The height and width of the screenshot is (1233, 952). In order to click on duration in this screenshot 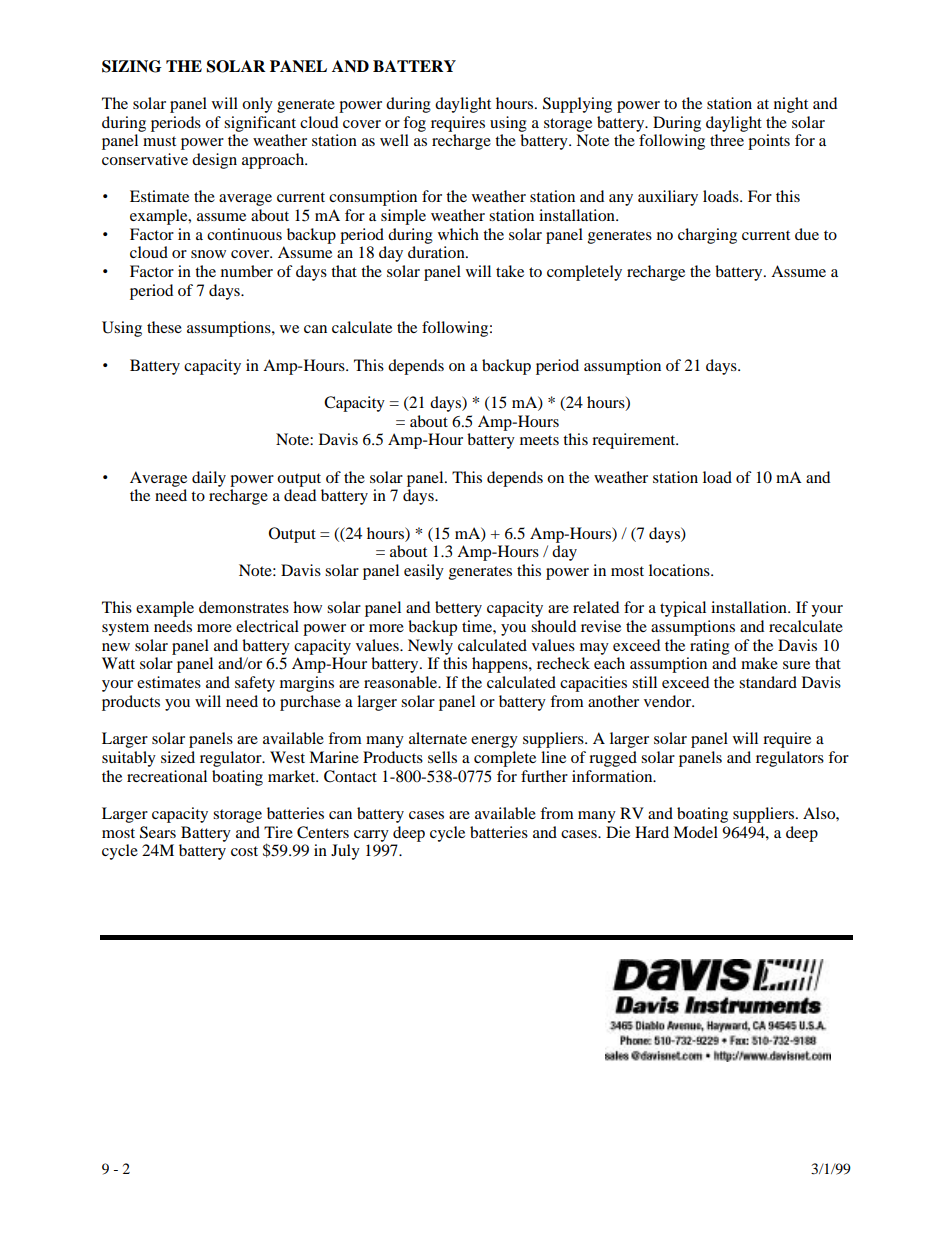, I will do `click(437, 252)`.
